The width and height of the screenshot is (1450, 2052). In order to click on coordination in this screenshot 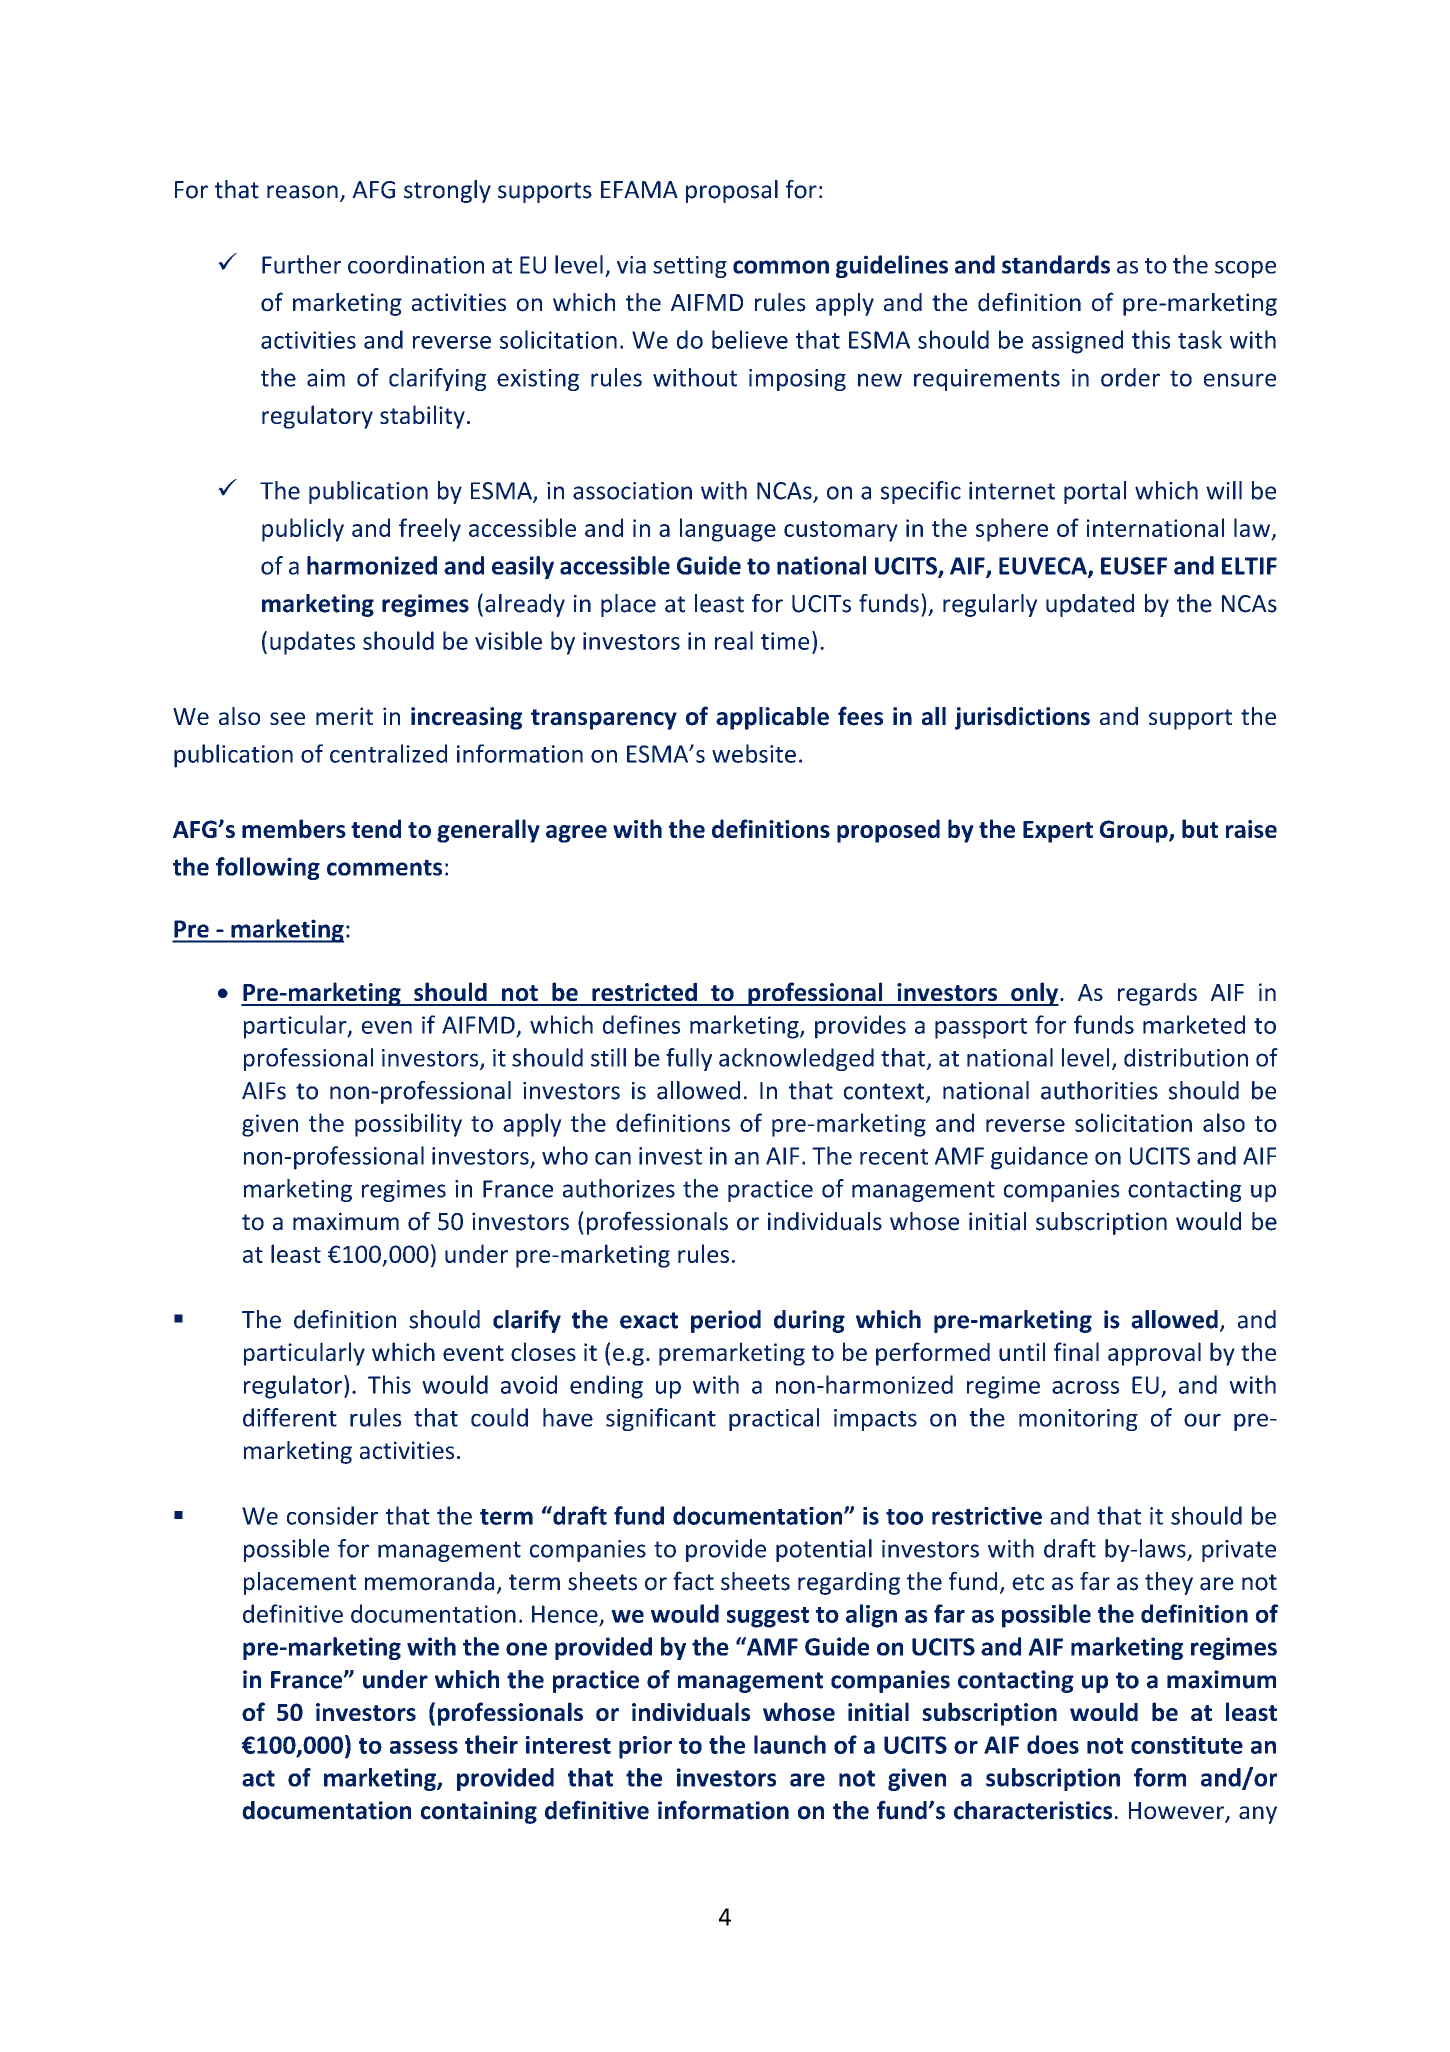, I will do `click(416, 264)`.
